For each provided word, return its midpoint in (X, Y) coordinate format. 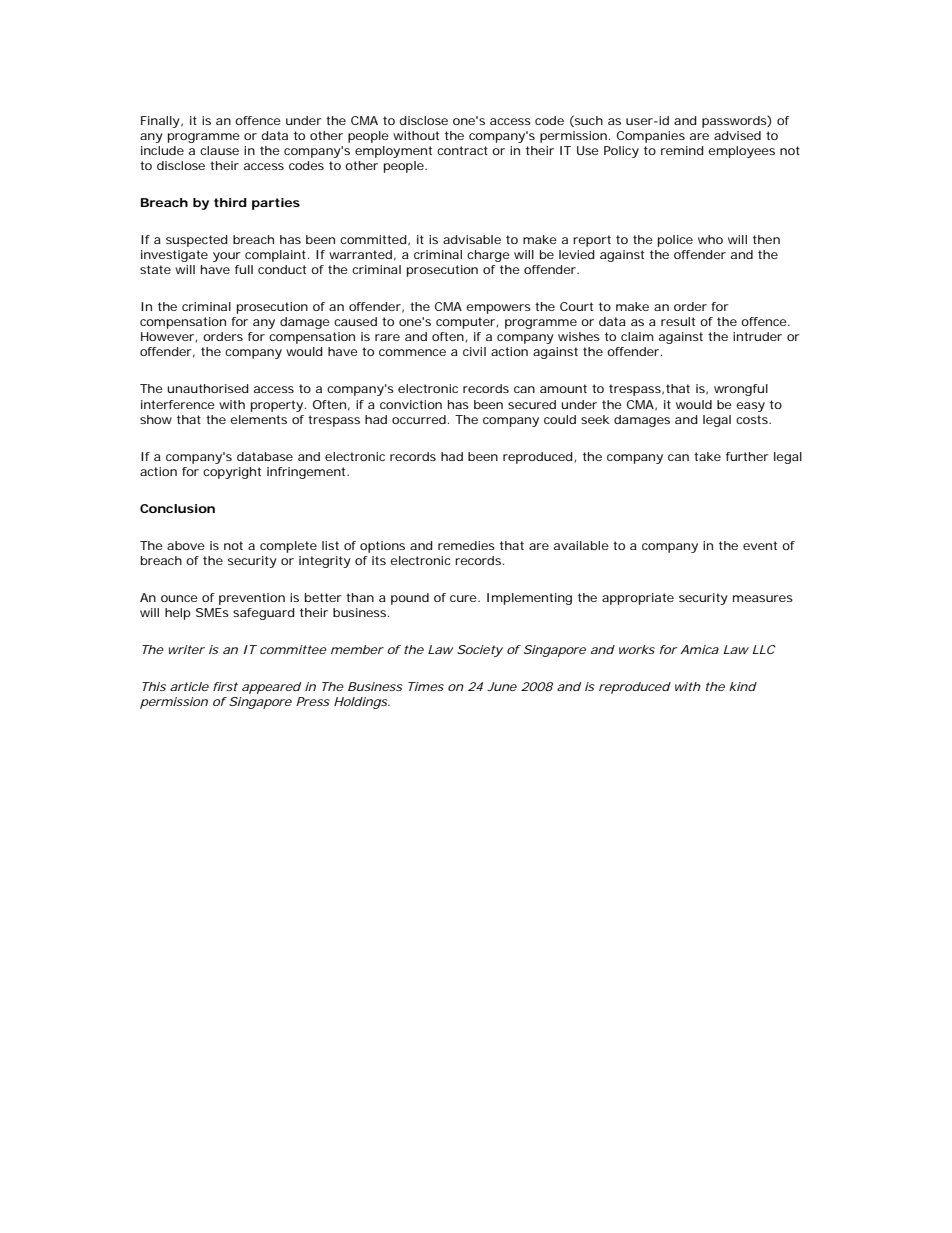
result (678, 321)
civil (474, 351)
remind (682, 150)
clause (219, 150)
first (225, 686)
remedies (466, 545)
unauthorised (208, 388)
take (707, 456)
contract (462, 150)
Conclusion (177, 508)
